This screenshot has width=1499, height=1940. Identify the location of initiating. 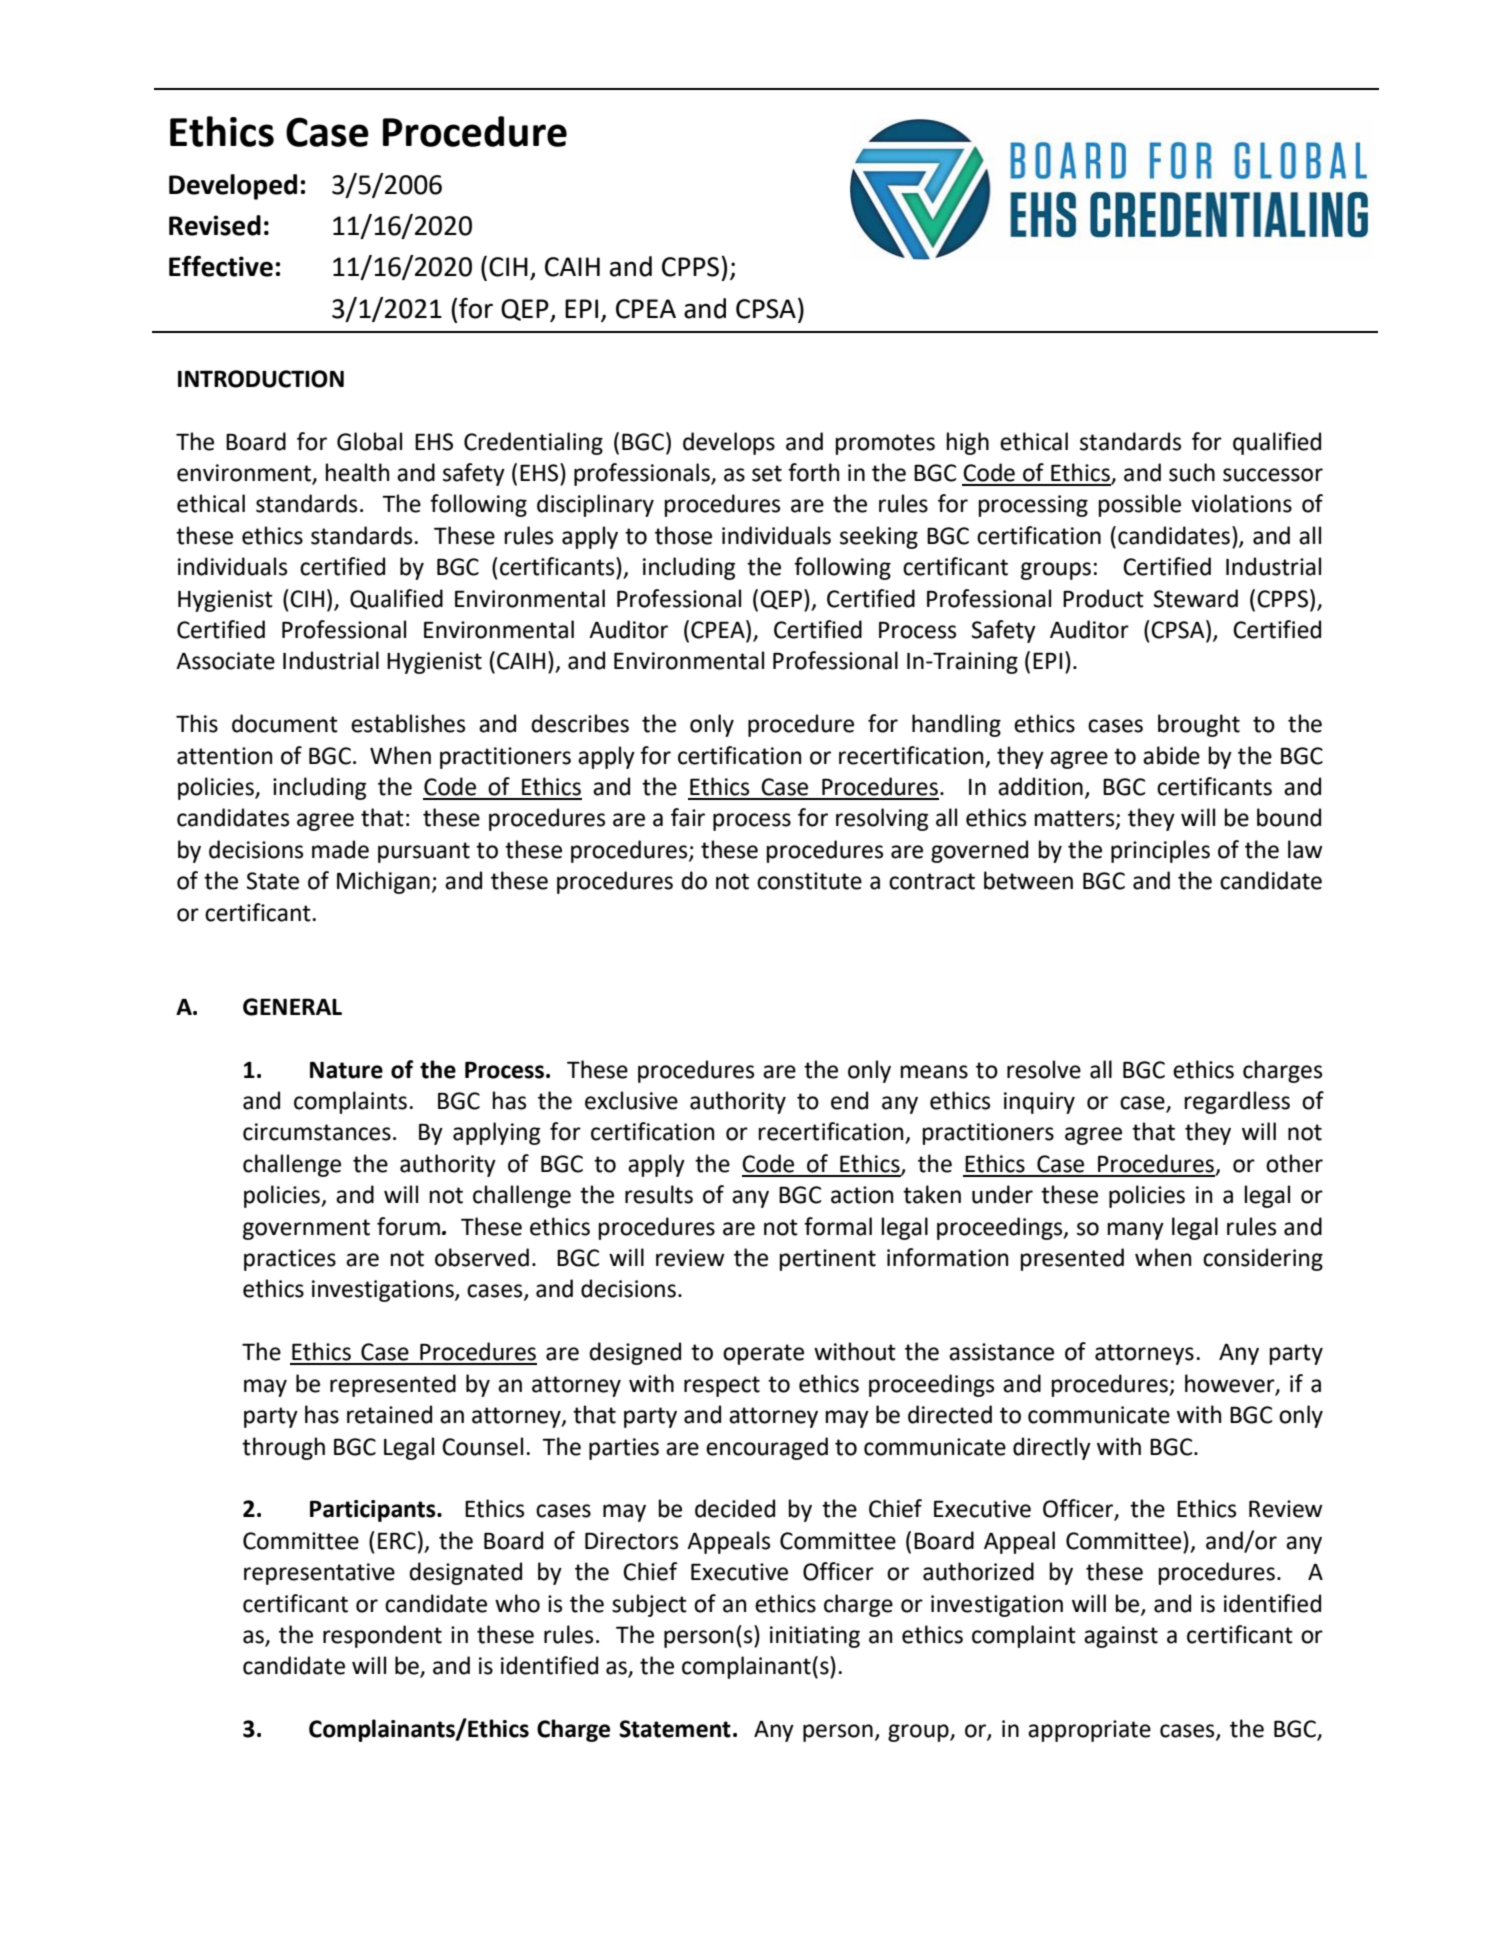
(815, 1637).
